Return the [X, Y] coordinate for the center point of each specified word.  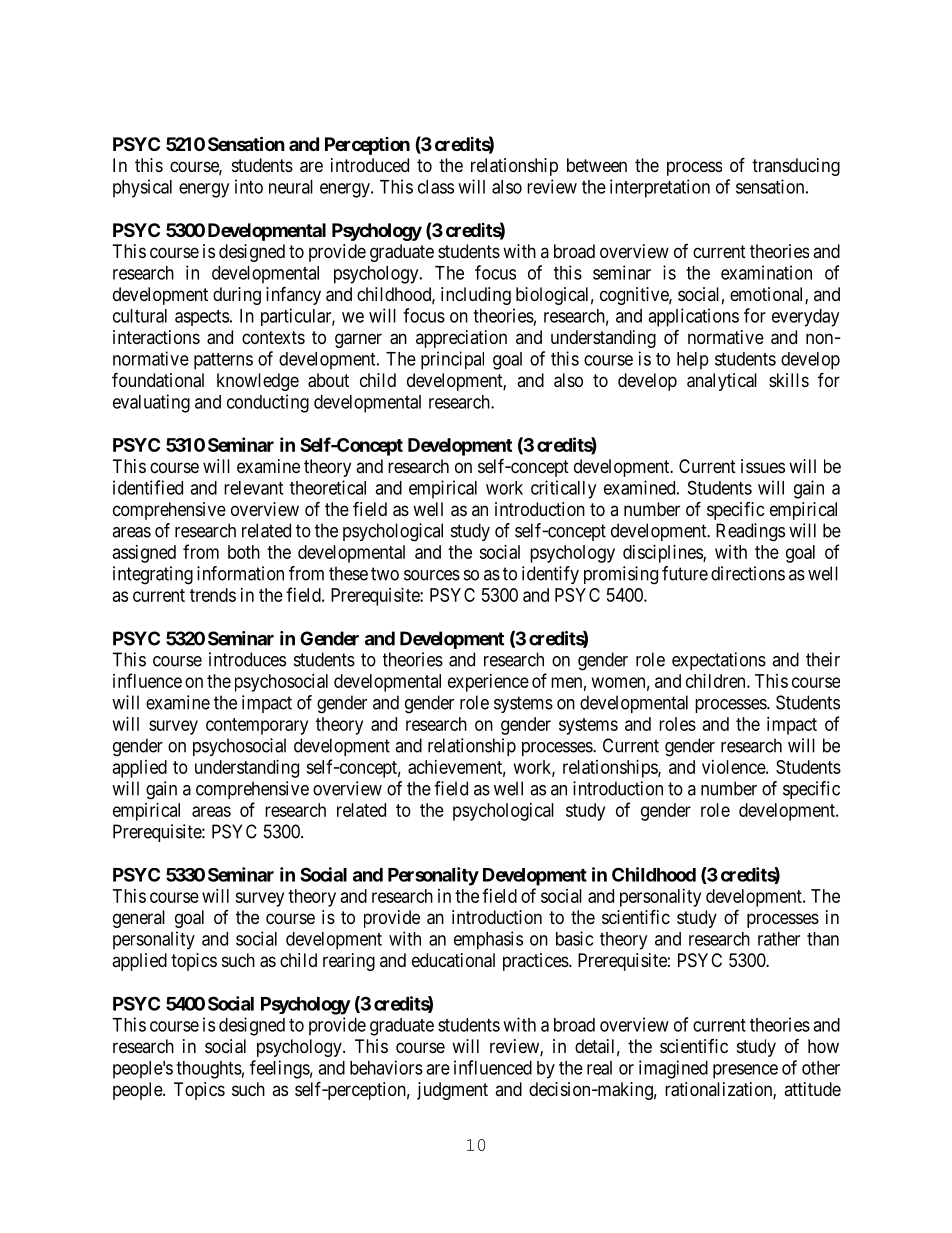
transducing [796, 167]
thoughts [209, 1070]
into [249, 186]
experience [488, 683]
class [436, 187]
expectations [719, 661]
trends [213, 595]
